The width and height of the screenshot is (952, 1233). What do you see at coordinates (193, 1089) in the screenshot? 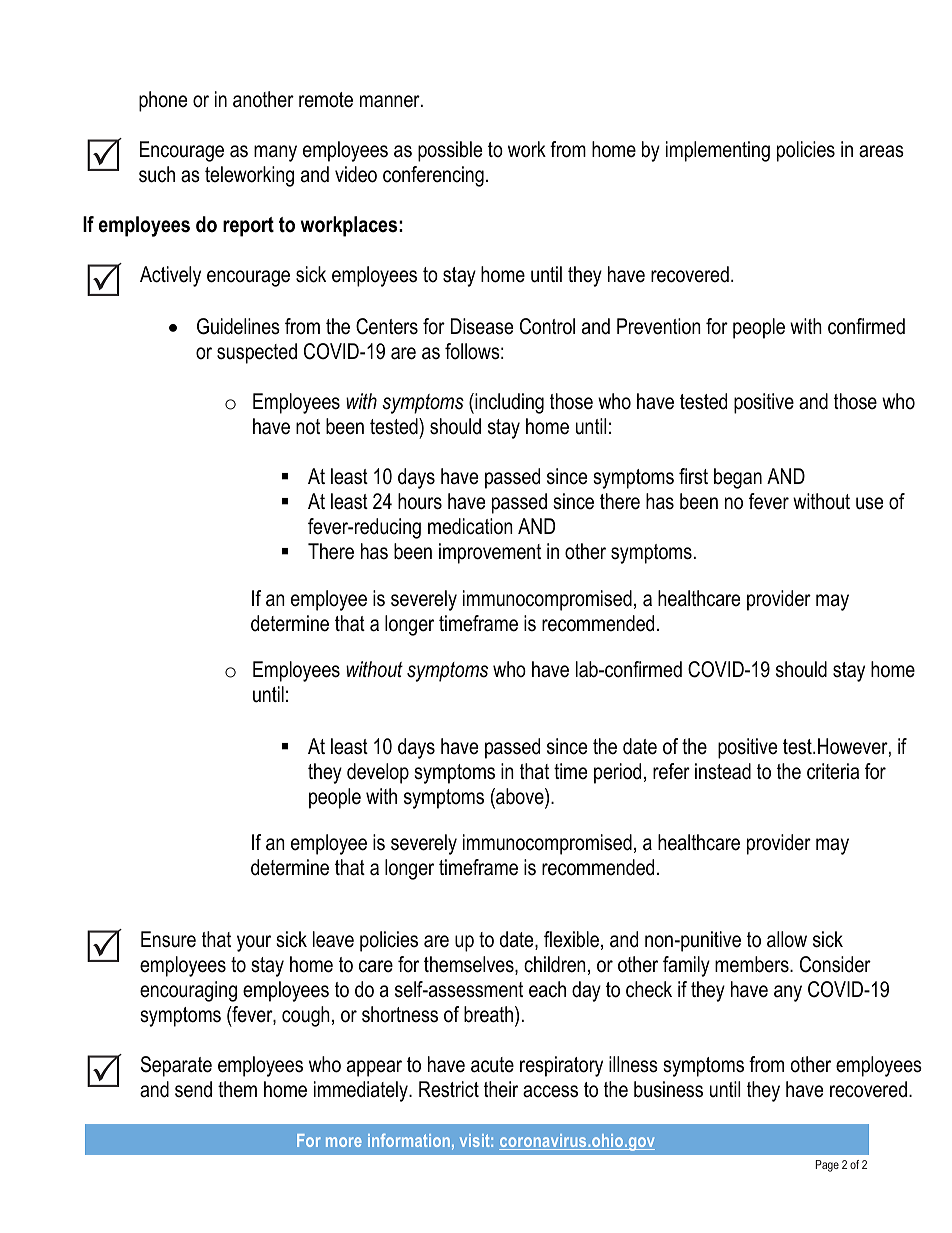
I see `send` at bounding box center [193, 1089].
